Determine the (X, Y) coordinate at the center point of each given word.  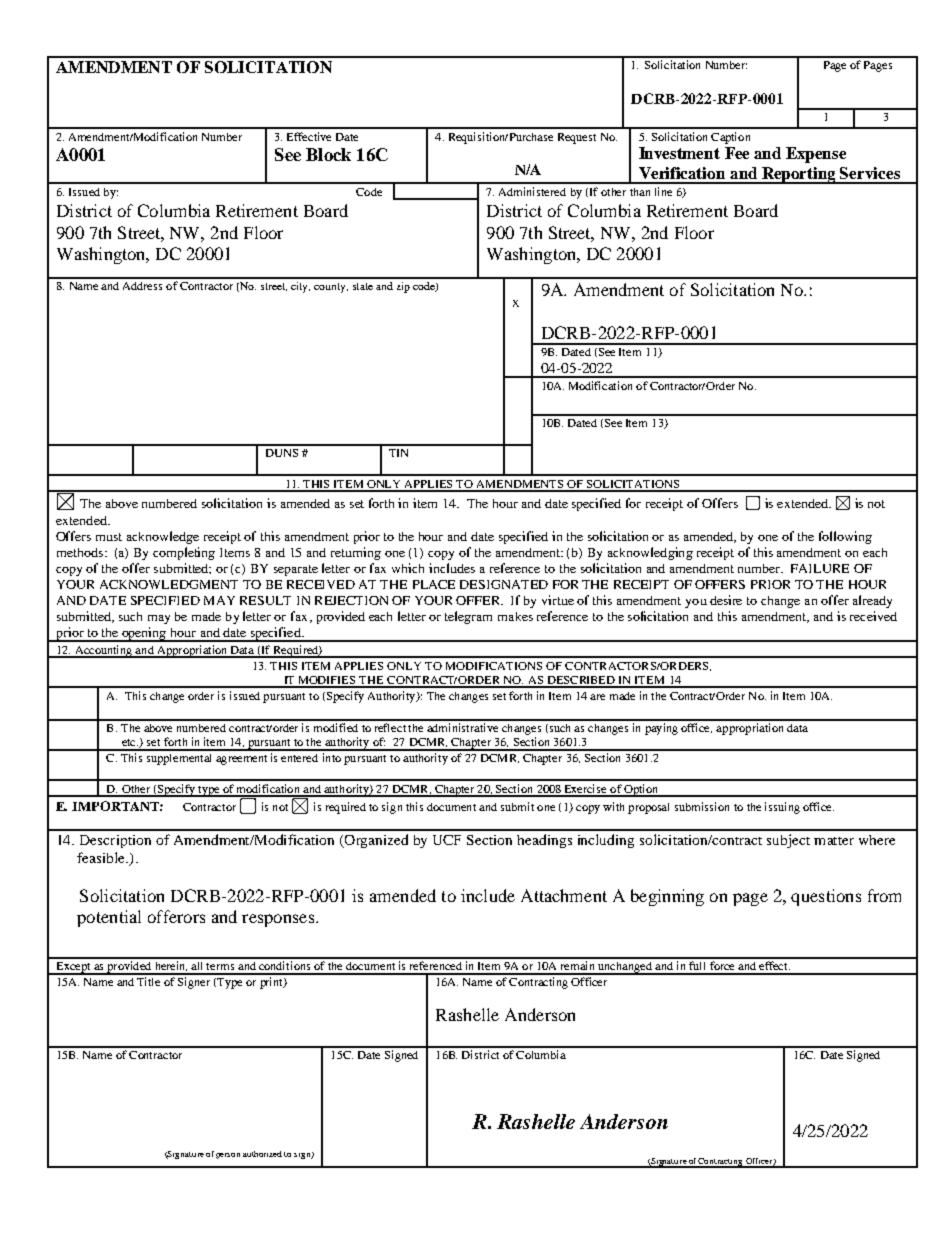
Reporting (799, 175)
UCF (447, 840)
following (845, 537)
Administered (532, 191)
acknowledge (163, 537)
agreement (241, 760)
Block (328, 154)
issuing (782, 808)
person (228, 1156)
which (408, 568)
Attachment (564, 895)
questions (826, 897)
